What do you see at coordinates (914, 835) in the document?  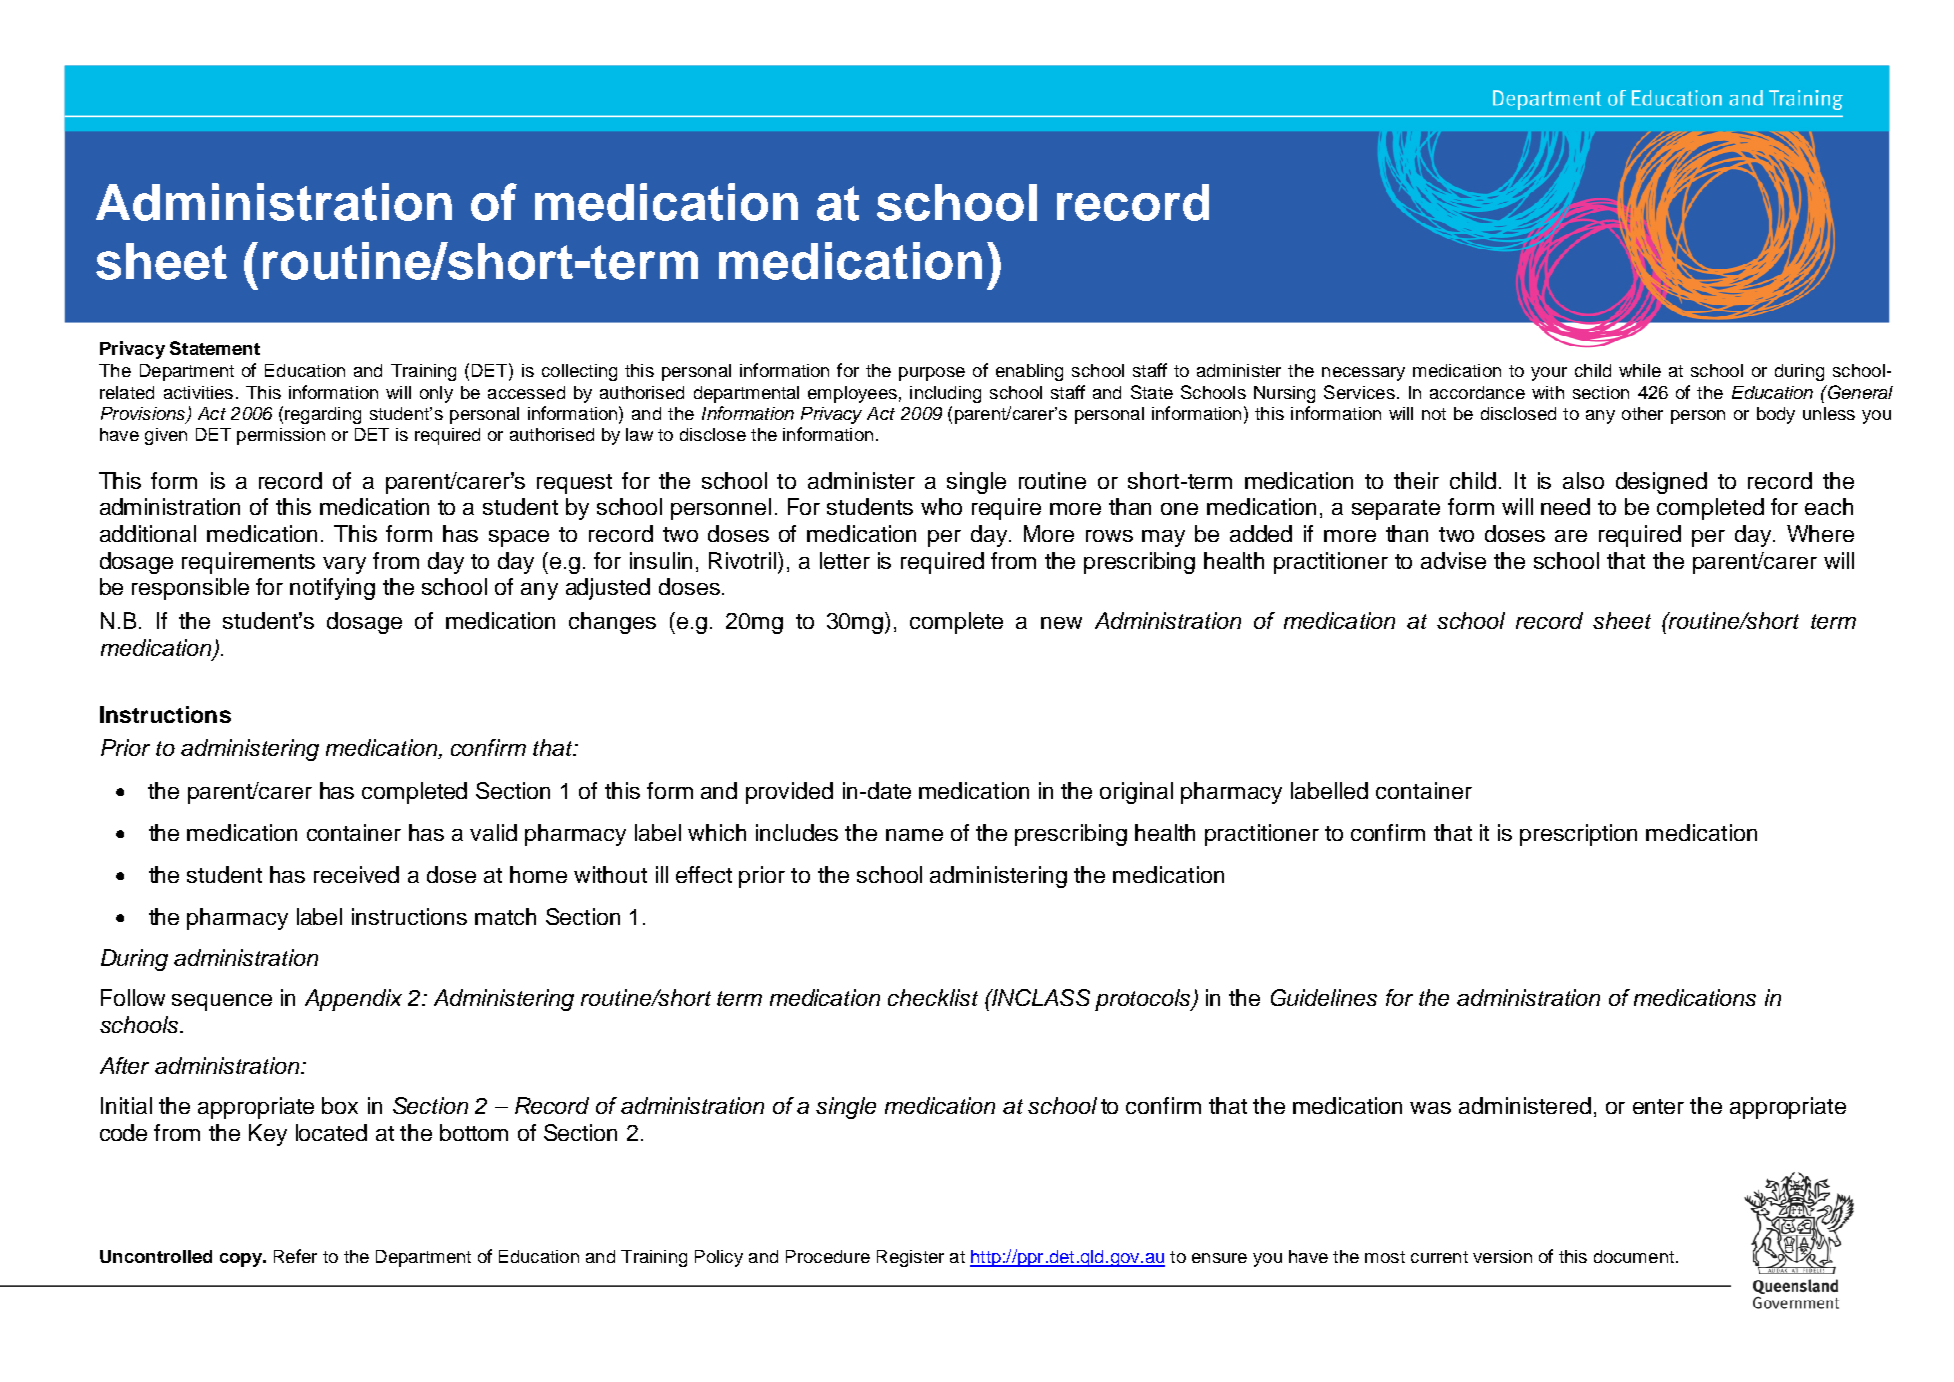 I see `name` at bounding box center [914, 835].
